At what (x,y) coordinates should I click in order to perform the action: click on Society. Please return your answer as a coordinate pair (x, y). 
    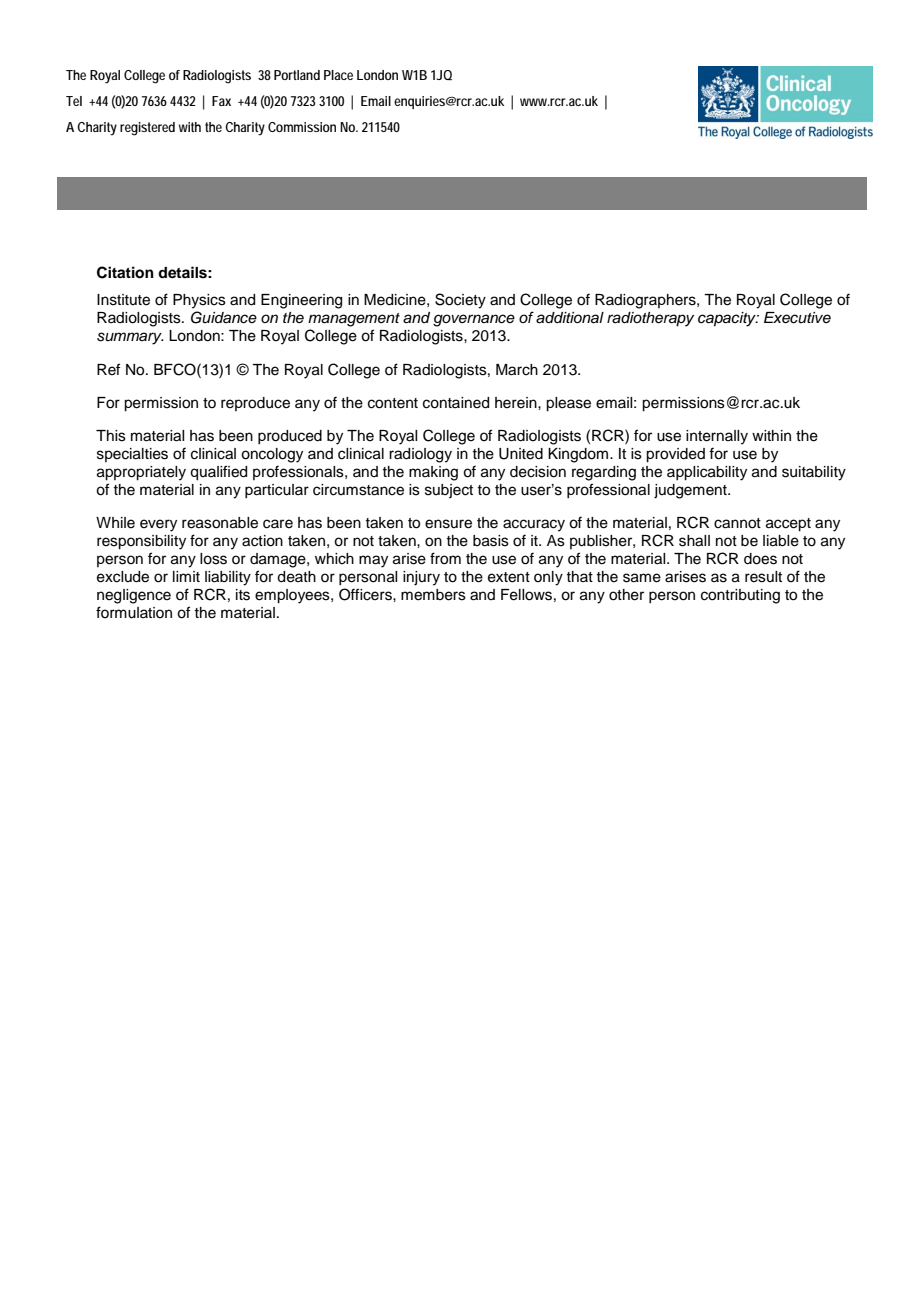
    Looking at the image, I should click on (460, 301).
